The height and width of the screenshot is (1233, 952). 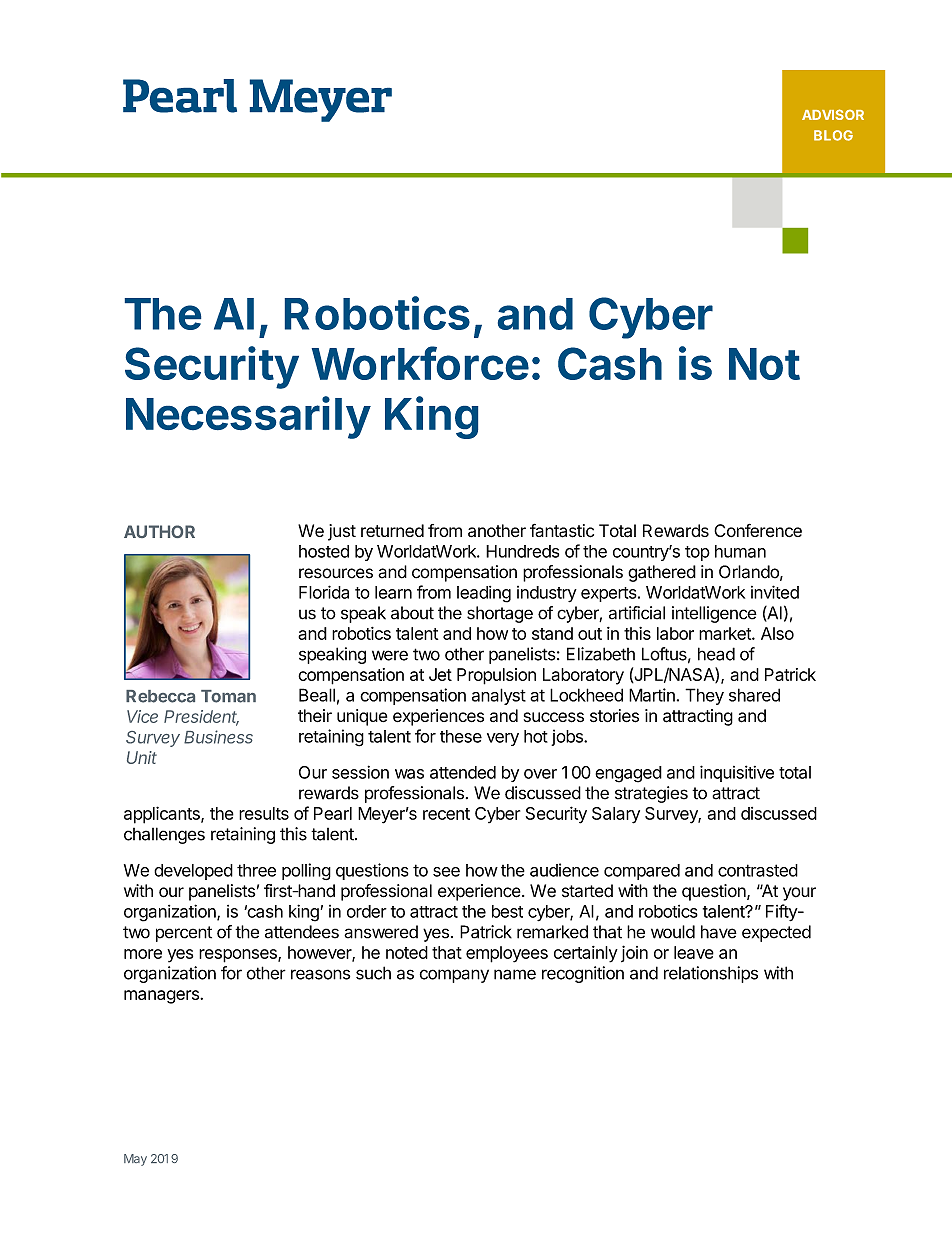 What do you see at coordinates (758, 870) in the screenshot?
I see `contrasted` at bounding box center [758, 870].
